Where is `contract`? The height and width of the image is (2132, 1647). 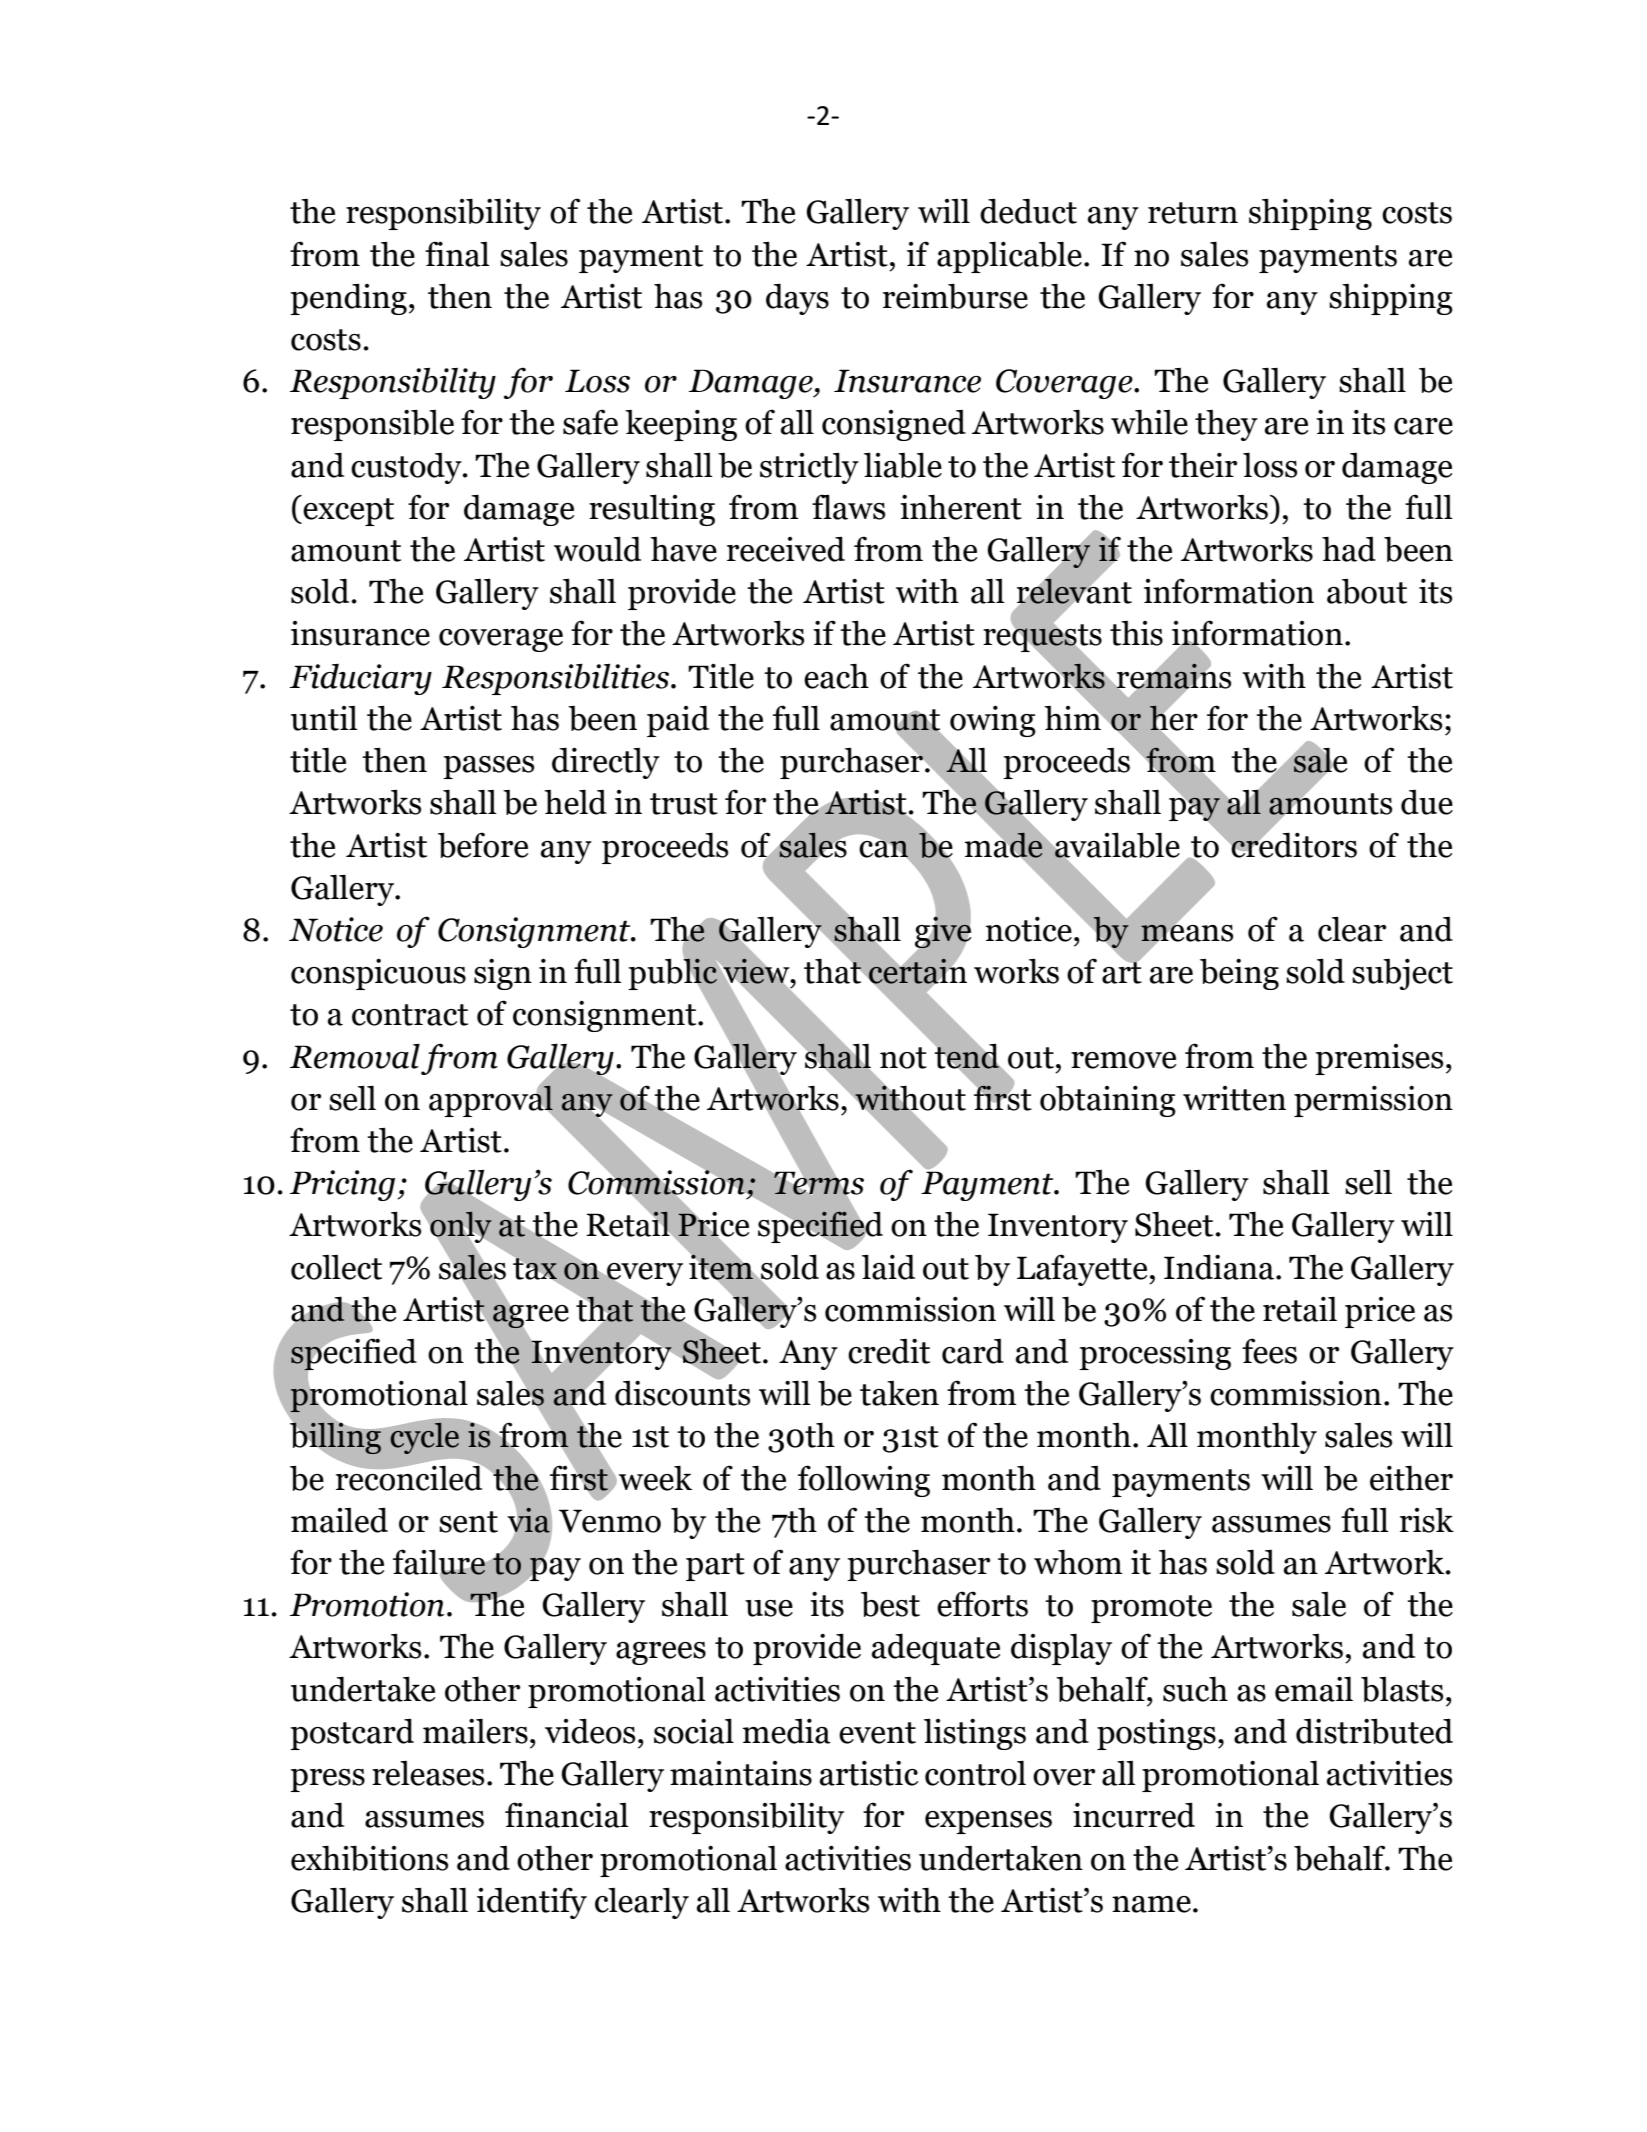
contract is located at coordinates (410, 1015).
